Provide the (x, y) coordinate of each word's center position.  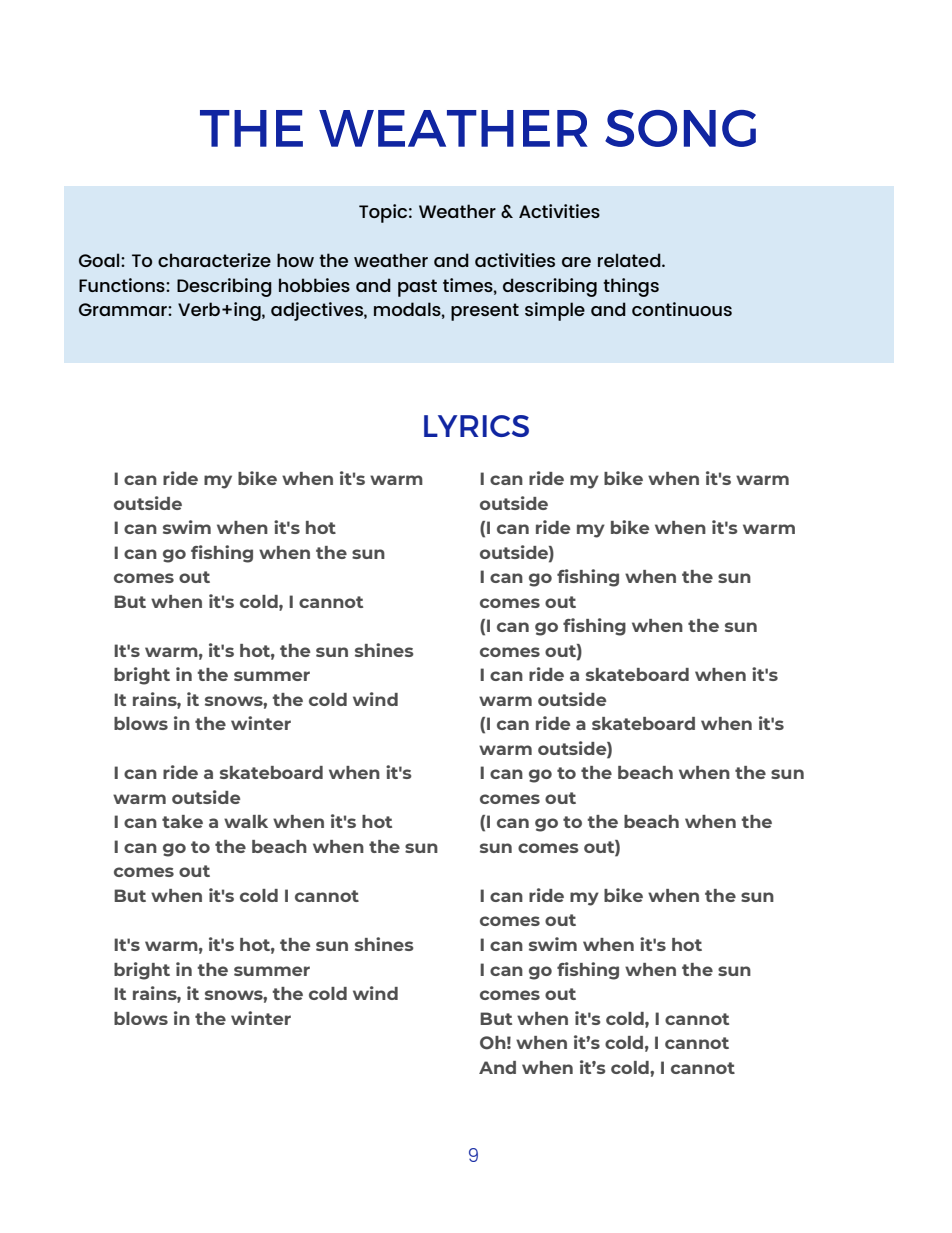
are (576, 262)
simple (555, 311)
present (485, 312)
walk (246, 821)
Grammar (124, 309)
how (295, 260)
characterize (214, 260)
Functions (123, 285)
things (631, 287)
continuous (682, 309)
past (417, 288)
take (182, 821)
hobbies (314, 285)
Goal (100, 260)
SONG (680, 128)
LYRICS (476, 426)
